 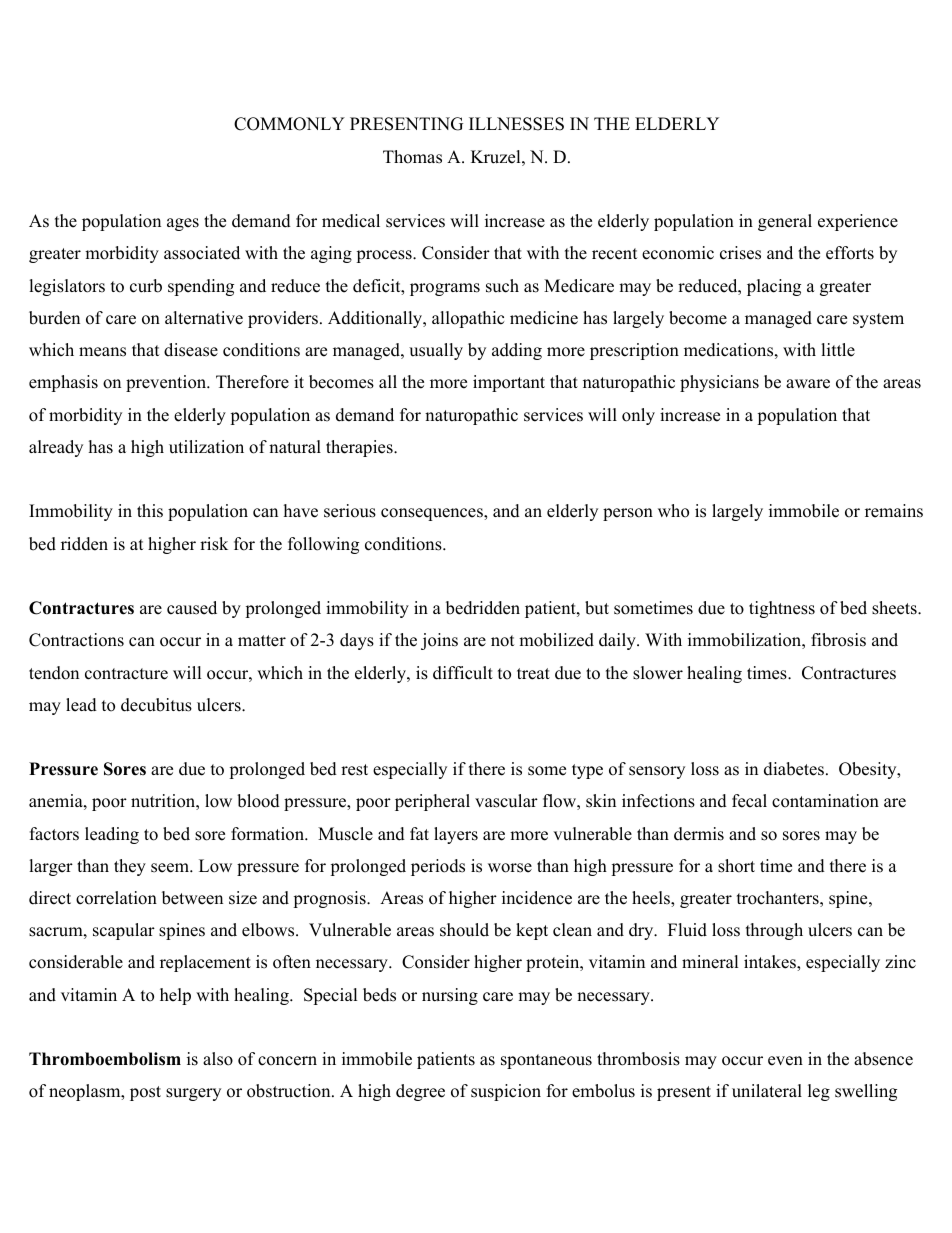 I want to click on Thomas, so click(x=412, y=157).
